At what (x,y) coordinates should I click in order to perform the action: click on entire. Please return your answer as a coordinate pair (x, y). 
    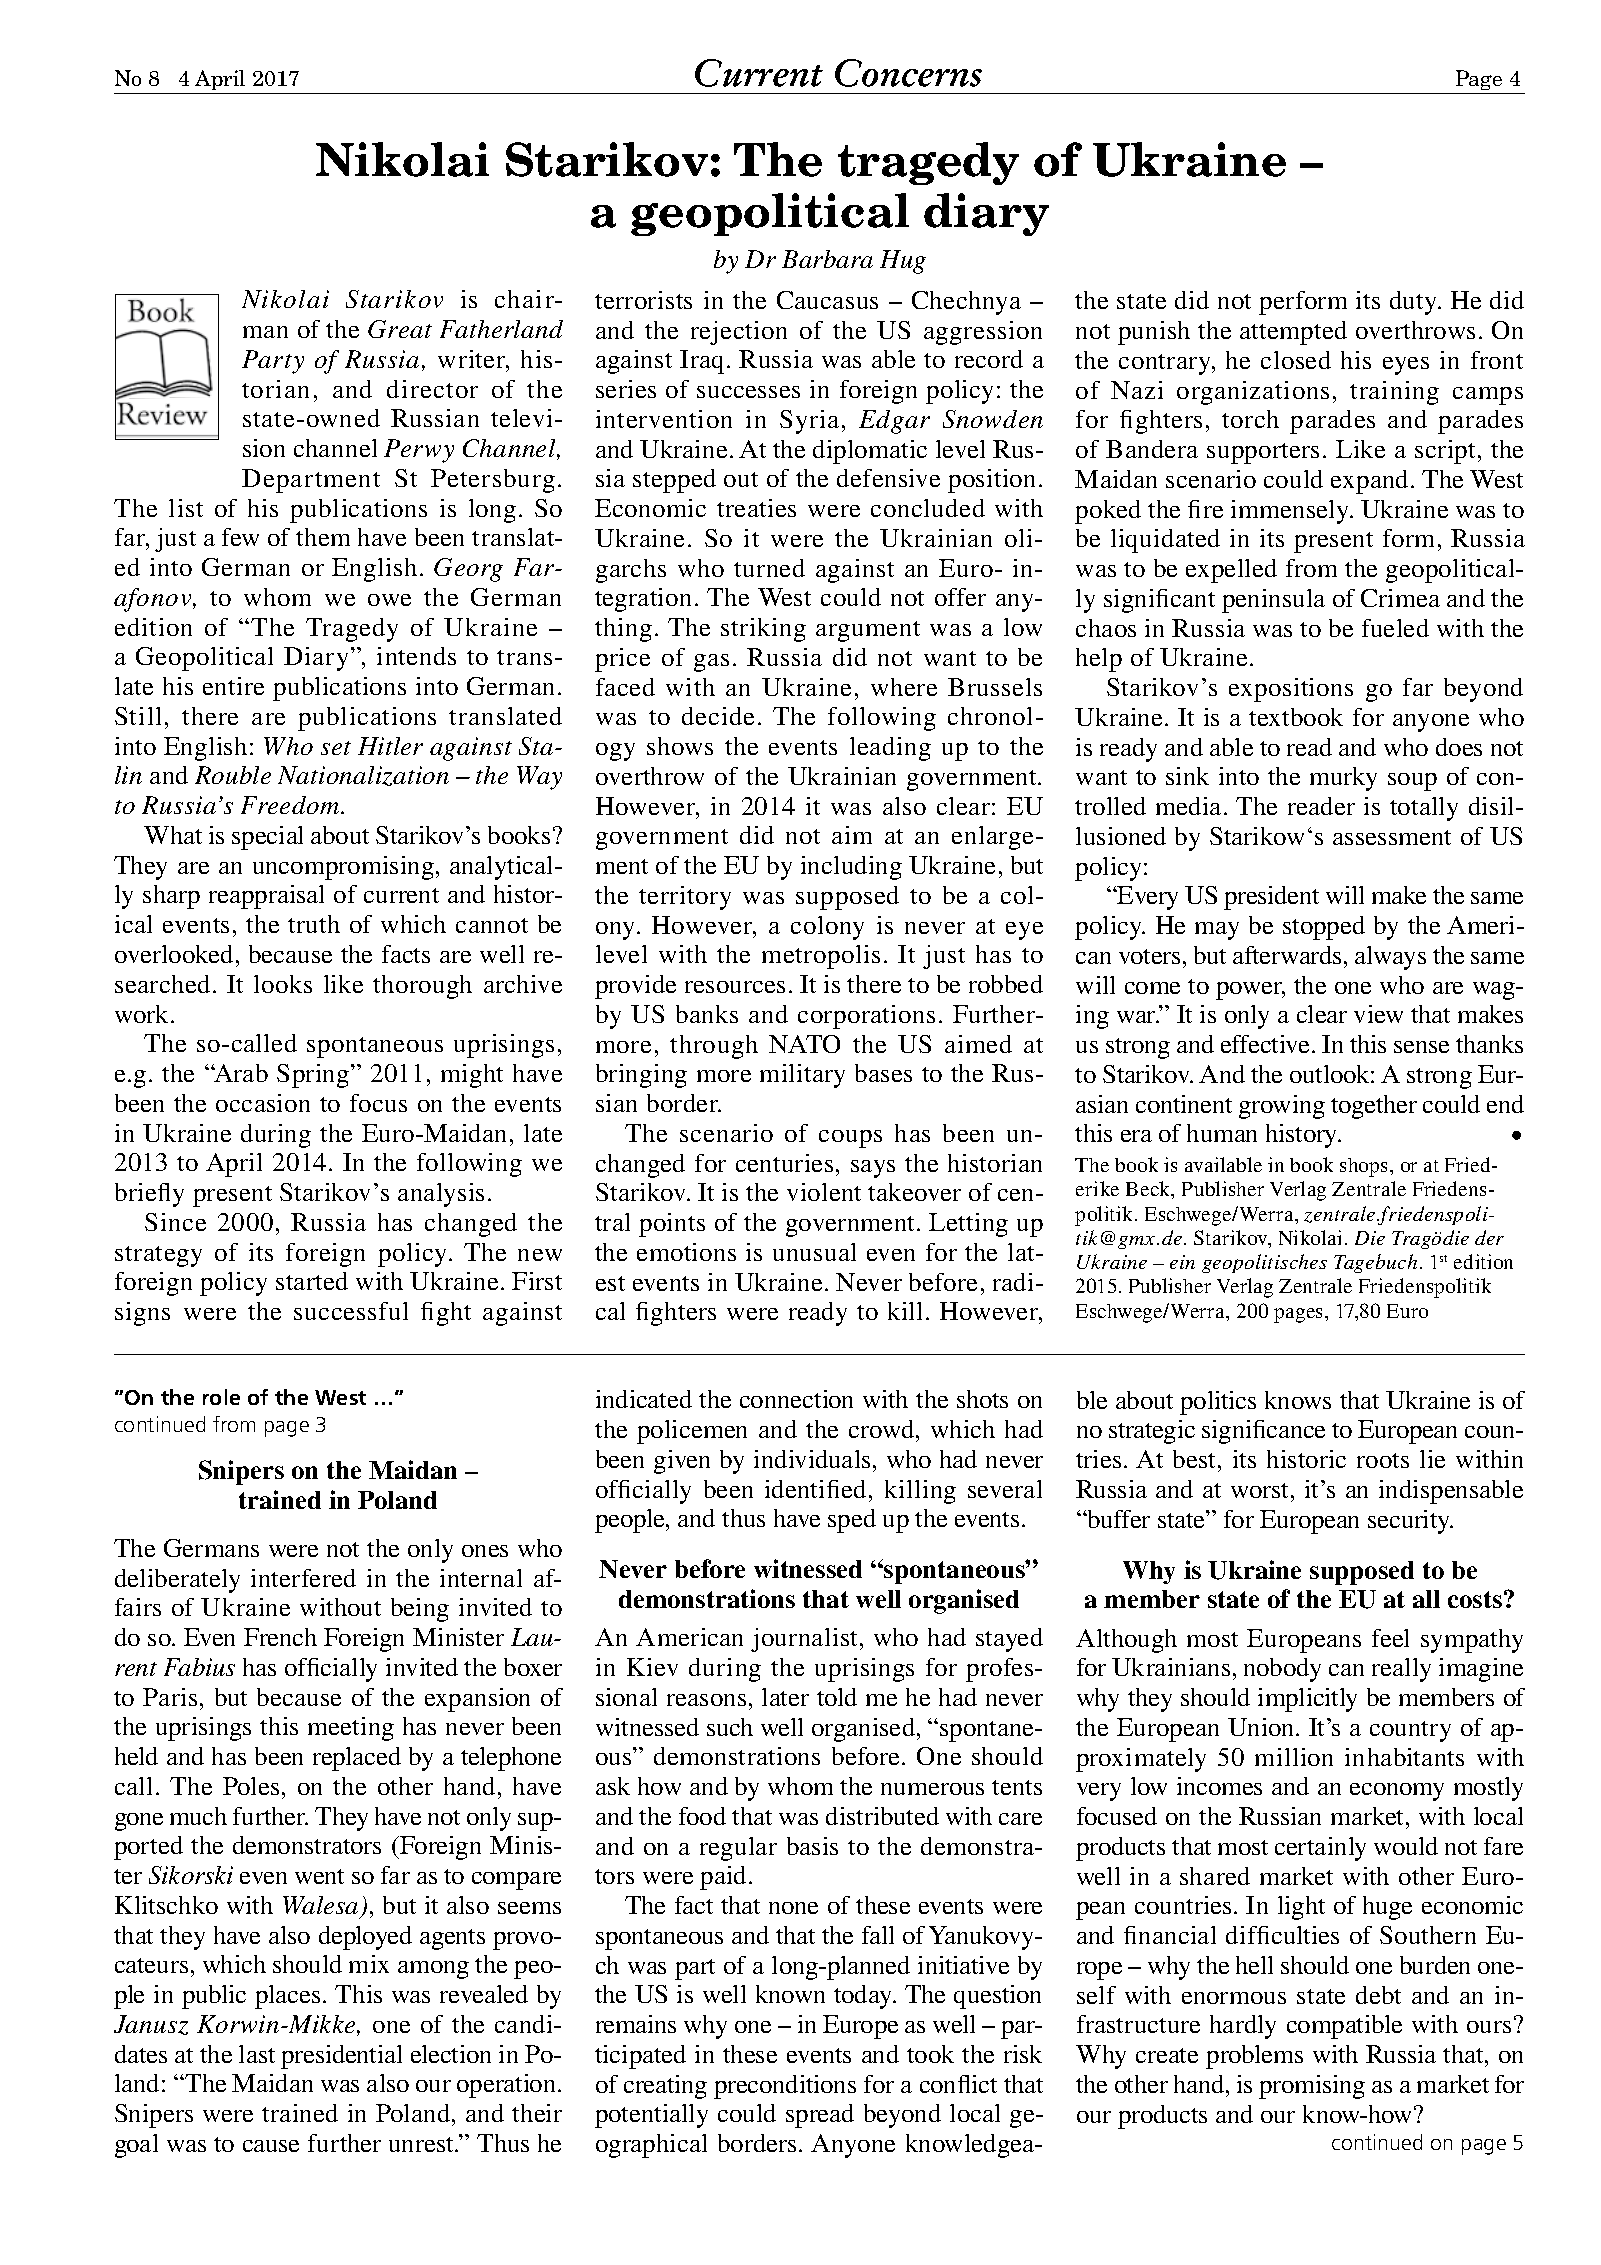
    Looking at the image, I should click on (233, 686).
